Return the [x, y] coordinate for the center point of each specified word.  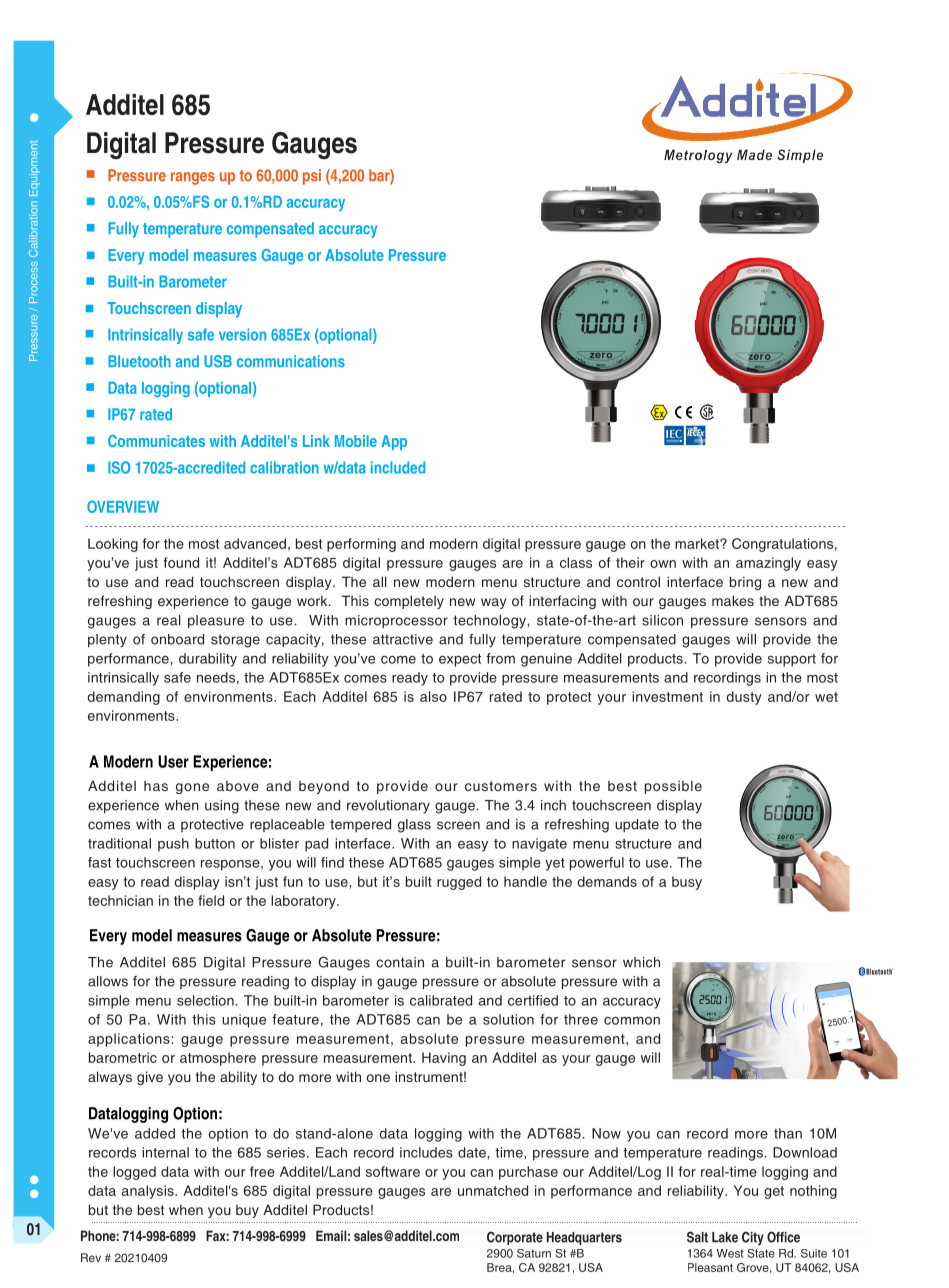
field [211, 900]
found [181, 562]
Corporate [515, 1238]
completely [409, 602]
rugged [459, 883]
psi [312, 177]
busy [687, 883]
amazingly [768, 564]
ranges [193, 178]
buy [247, 1211]
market [698, 543]
